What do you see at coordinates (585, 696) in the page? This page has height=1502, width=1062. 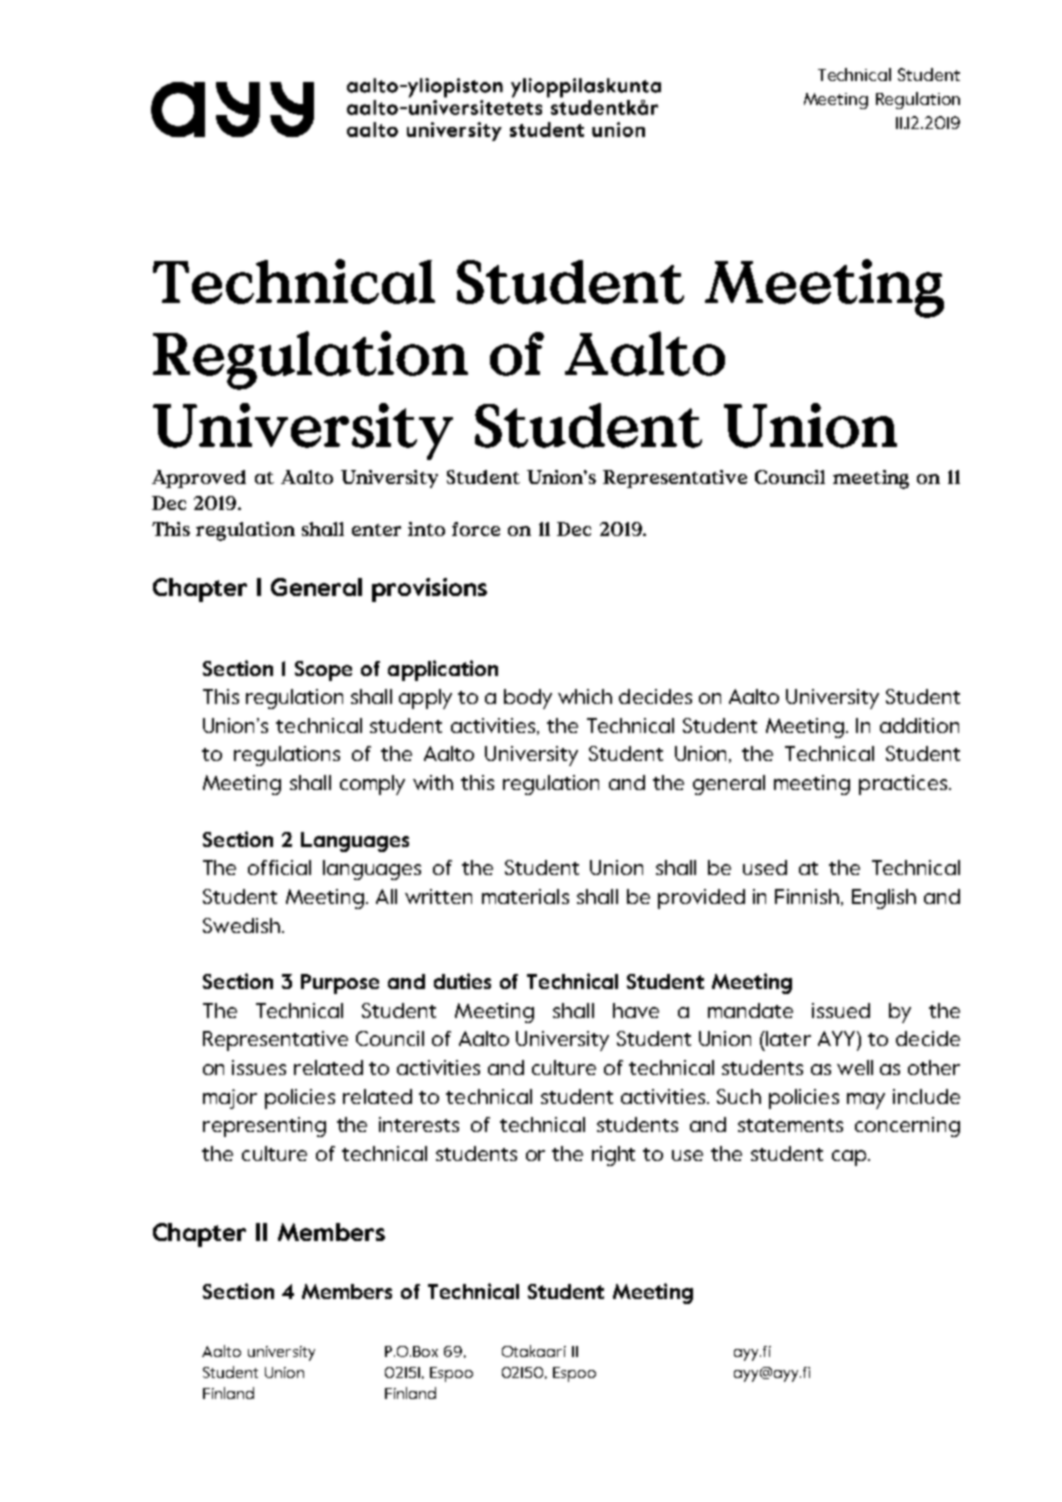 I see `which` at bounding box center [585, 696].
